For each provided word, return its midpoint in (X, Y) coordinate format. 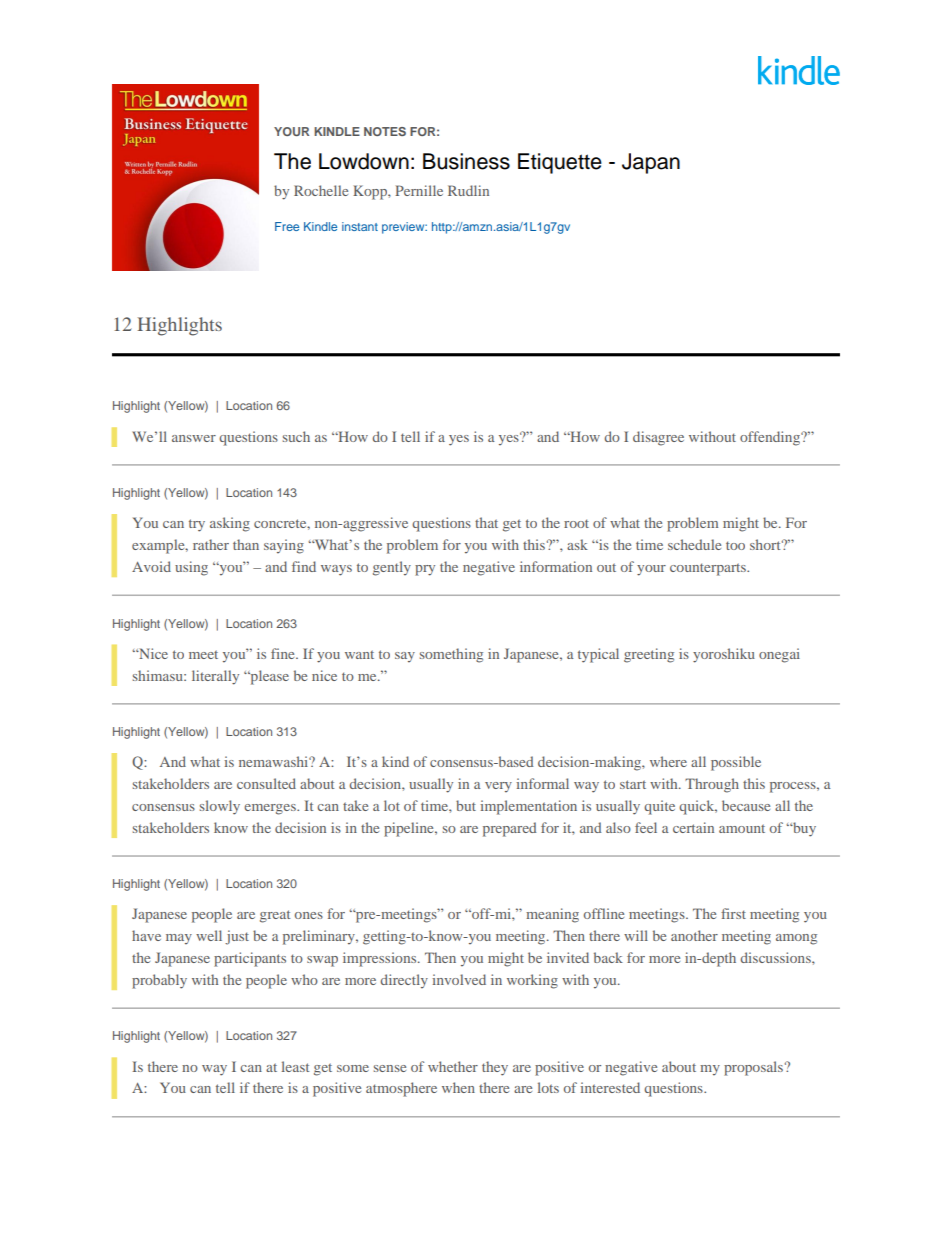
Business (466, 161)
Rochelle (321, 190)
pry (425, 570)
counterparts (709, 569)
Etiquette (560, 163)
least (295, 1066)
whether (453, 1066)
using (191, 568)
